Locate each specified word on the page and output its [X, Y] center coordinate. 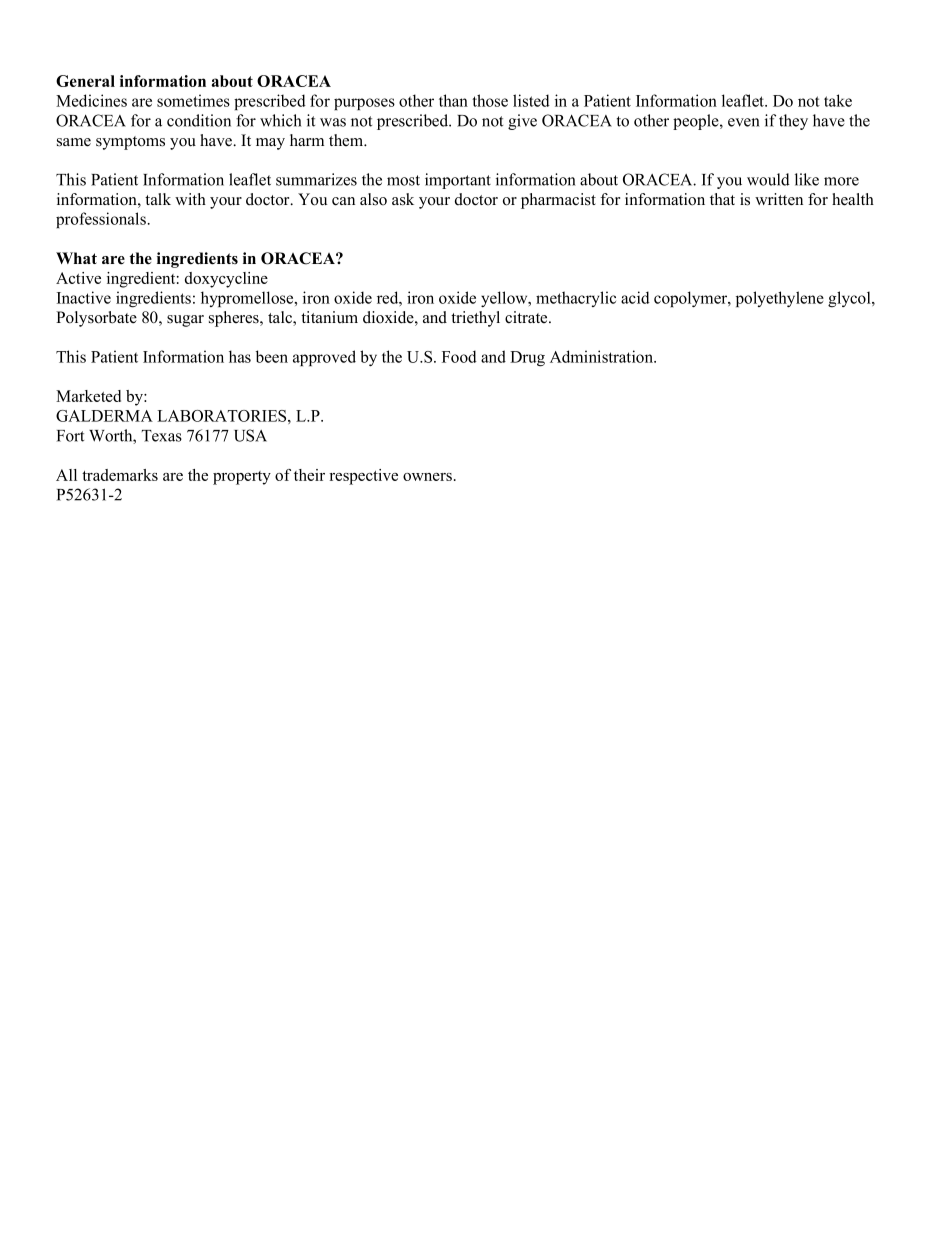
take [838, 100]
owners [427, 477]
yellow [505, 299]
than [453, 100]
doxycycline [226, 280]
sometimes [193, 100]
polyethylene [780, 299]
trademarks [120, 475]
